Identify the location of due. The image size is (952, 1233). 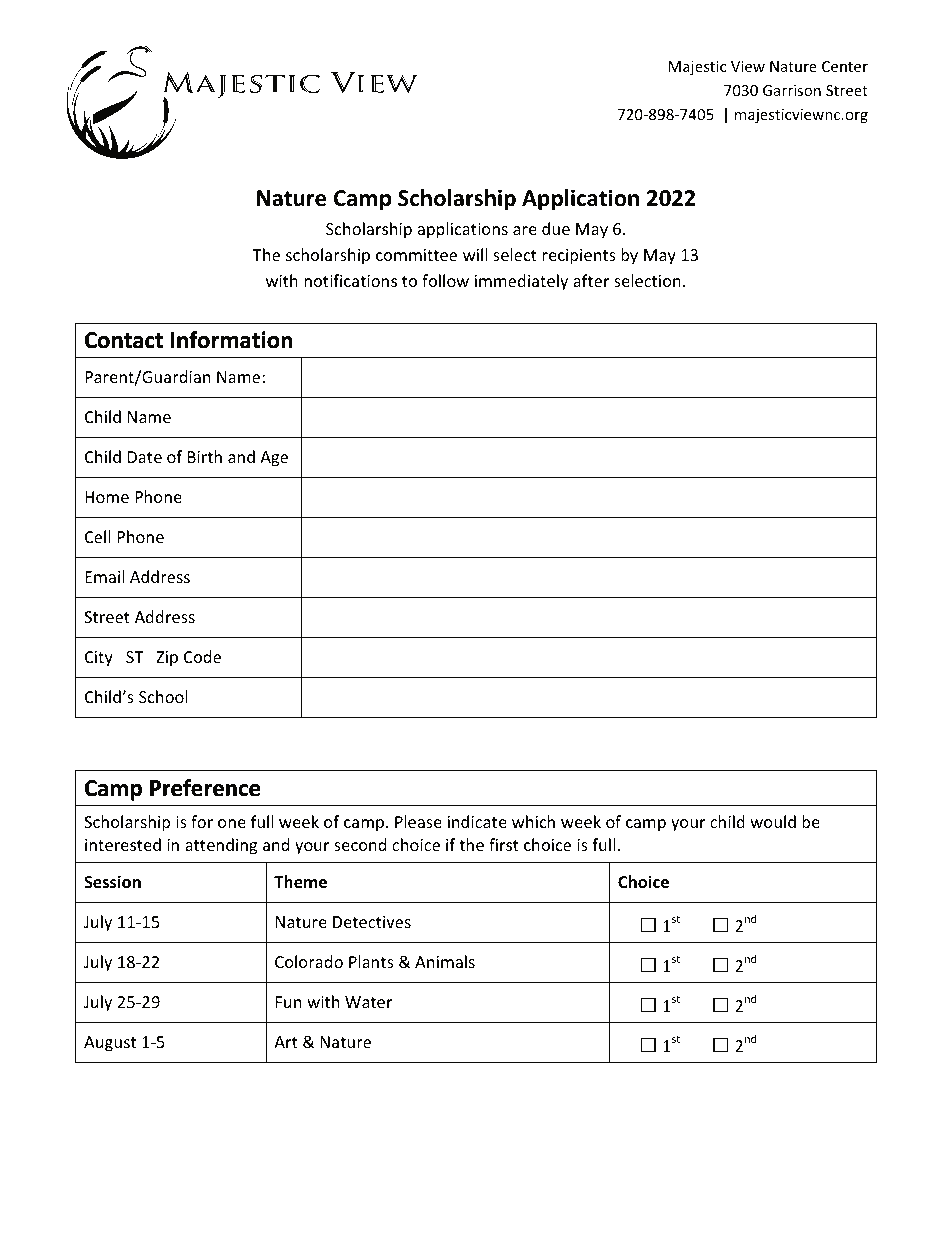
(556, 228).
